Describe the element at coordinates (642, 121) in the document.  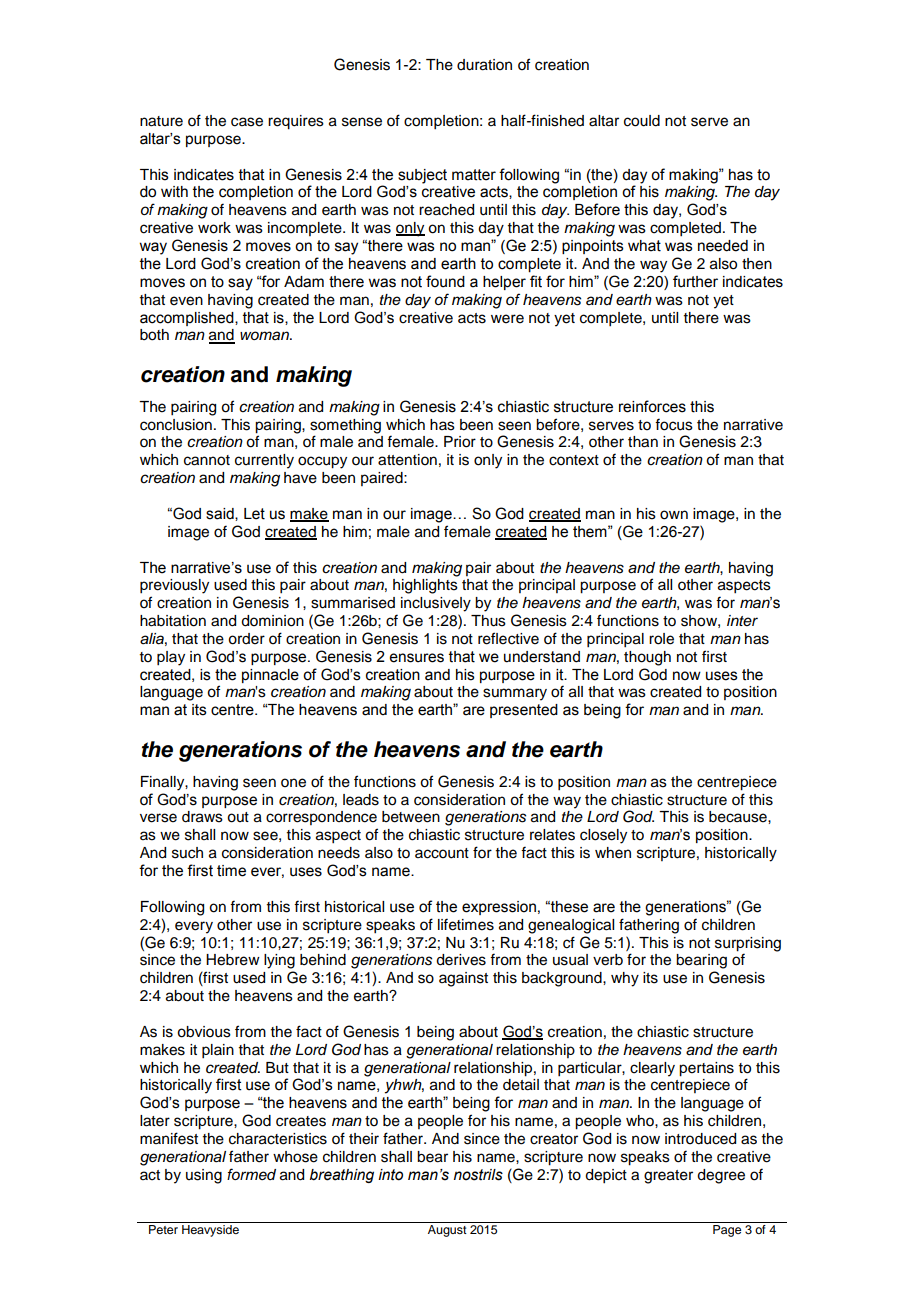
I see `could` at that location.
